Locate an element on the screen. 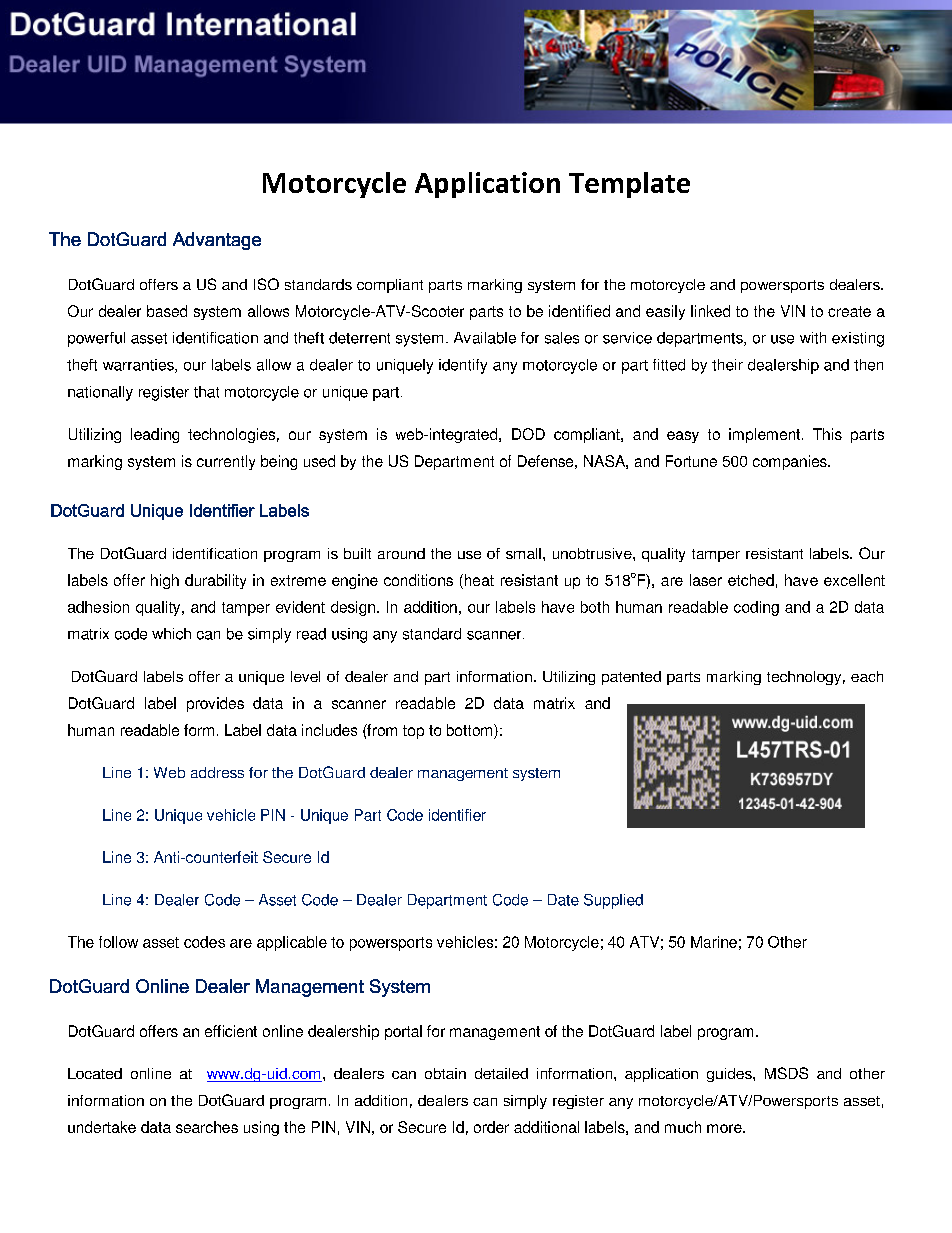 This screenshot has height=1233, width=952. bottom is located at coordinates (471, 731).
